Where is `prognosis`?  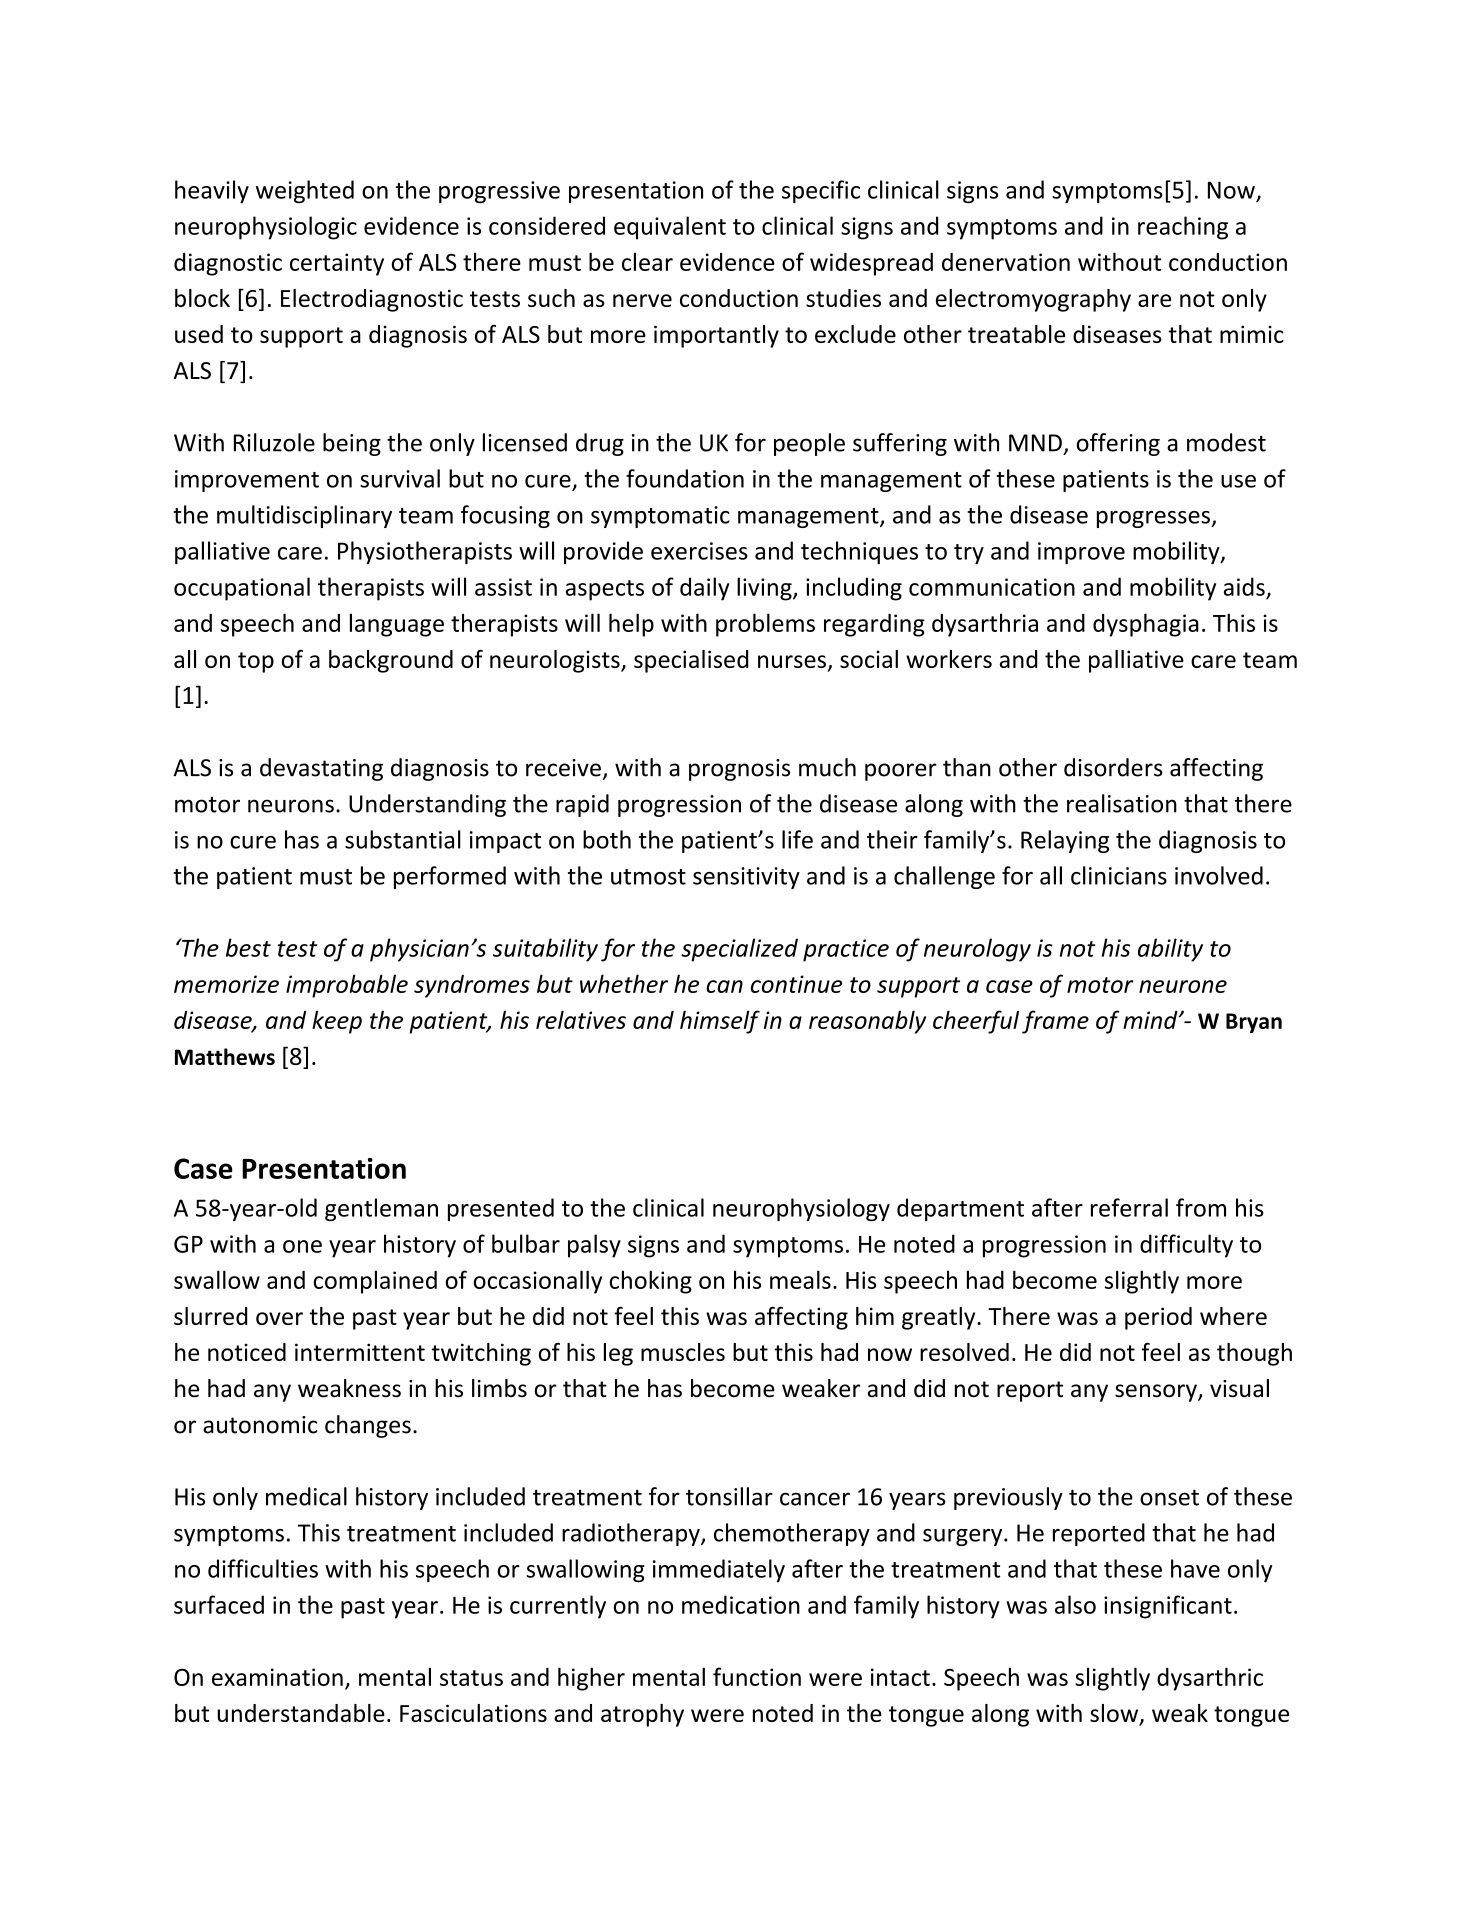 prognosis is located at coordinates (739, 770).
